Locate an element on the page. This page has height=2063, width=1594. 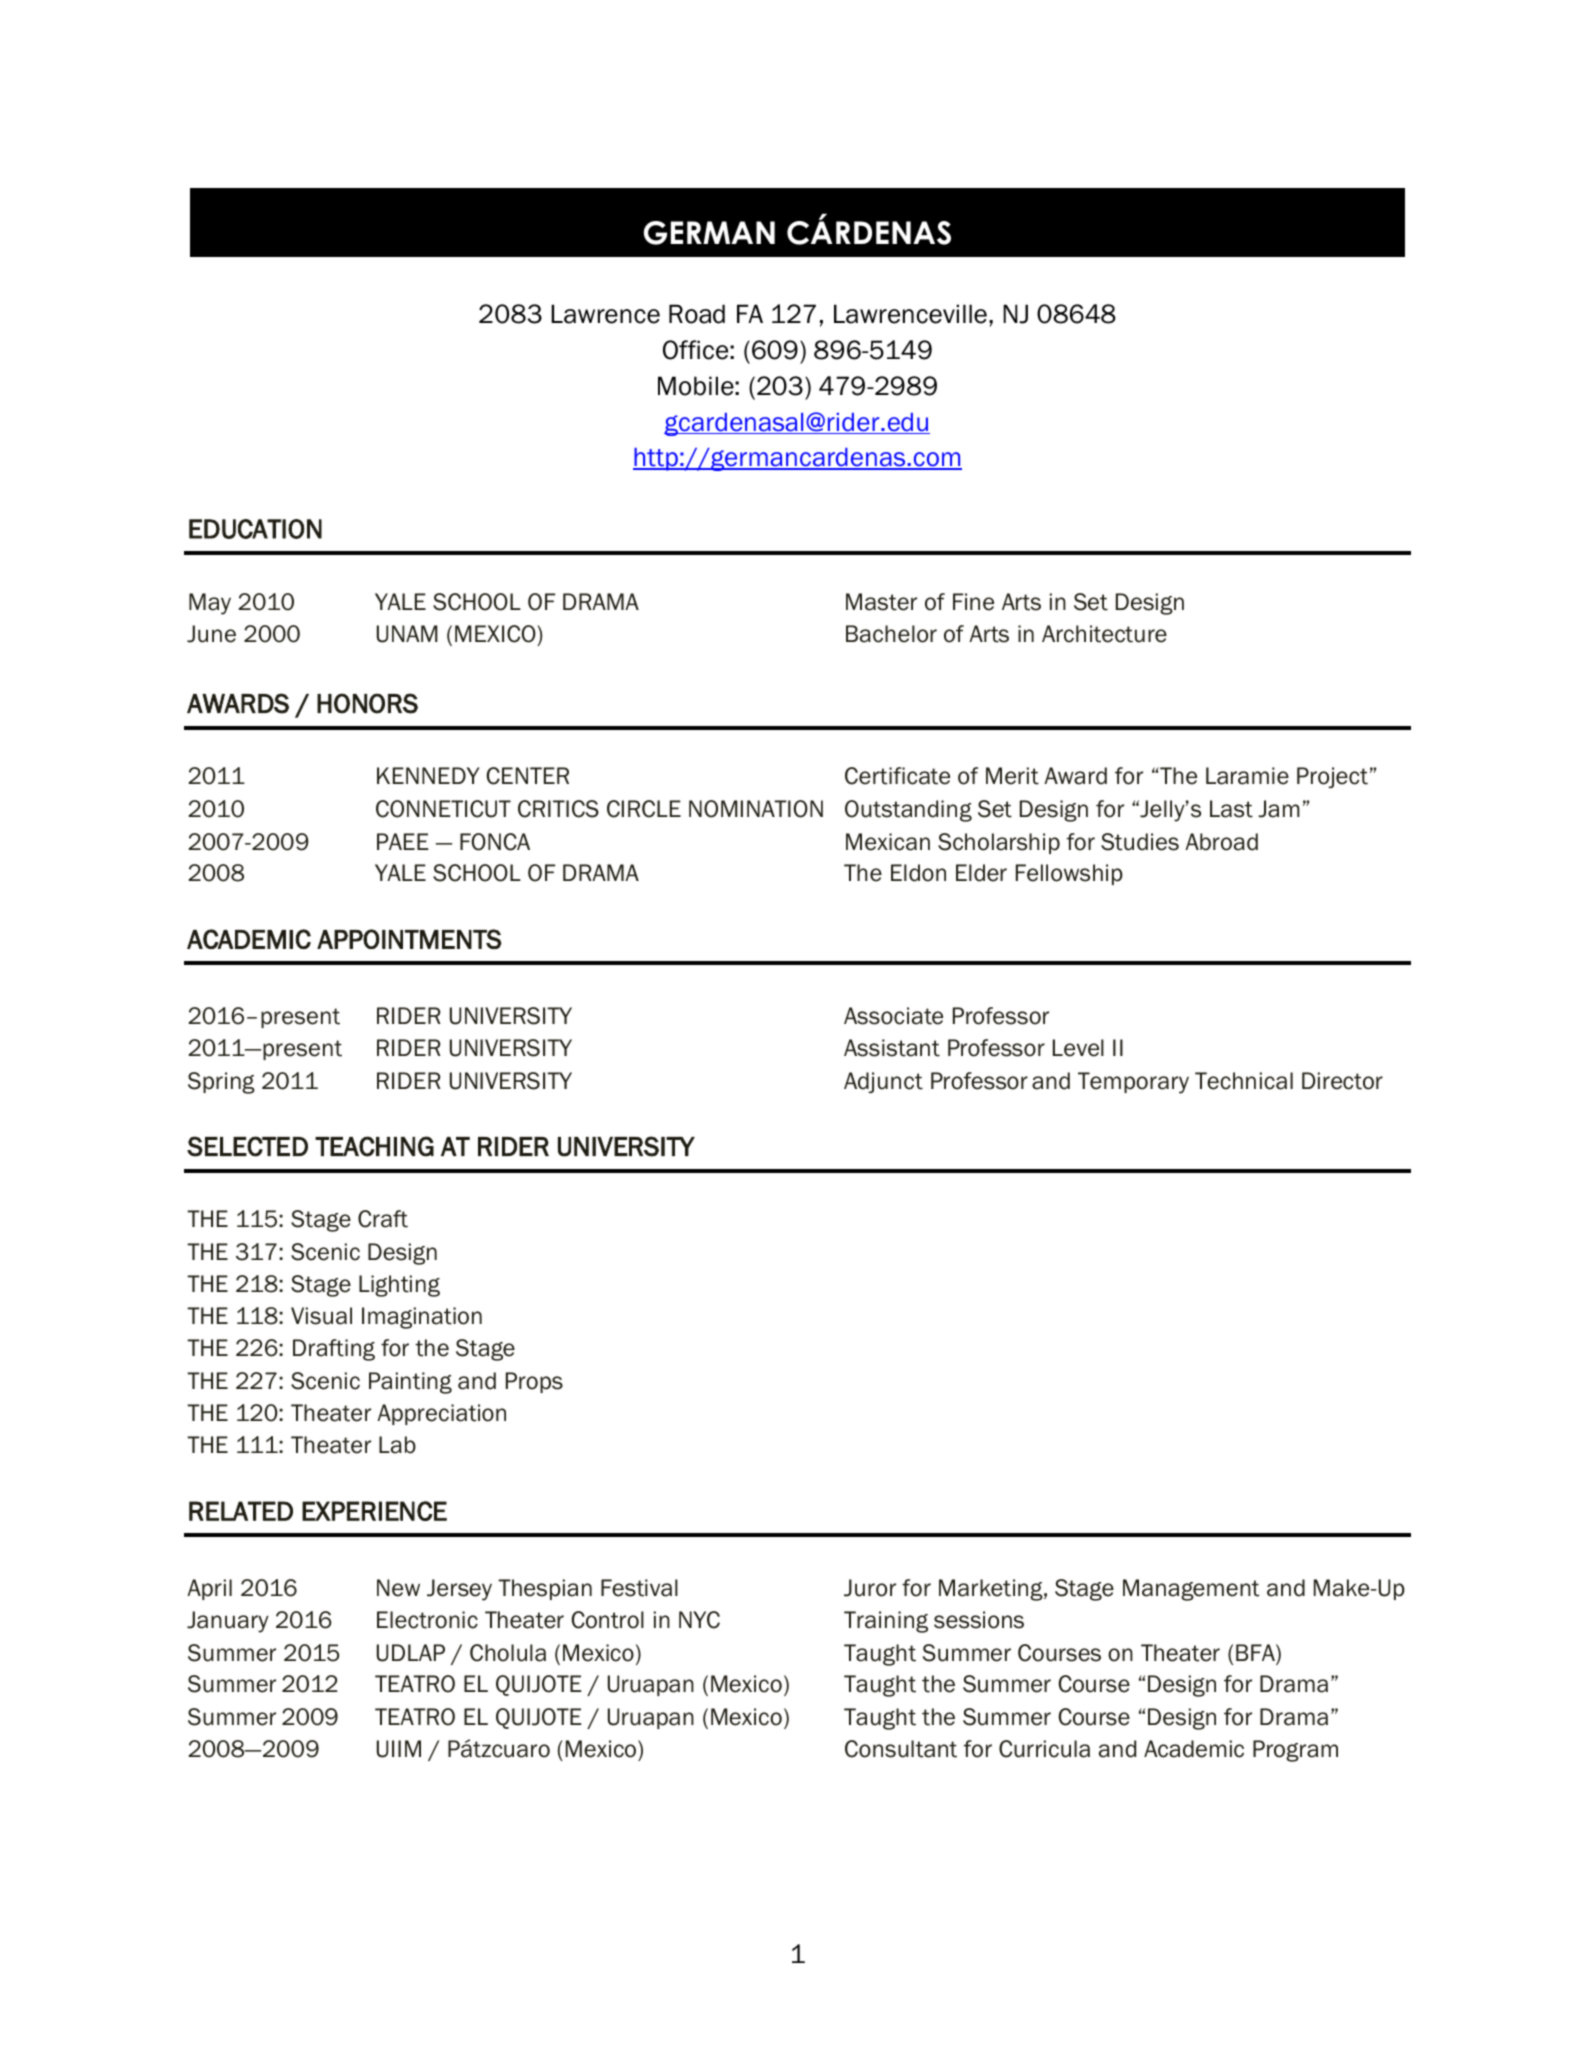
EDUCATION is located at coordinates (255, 529).
